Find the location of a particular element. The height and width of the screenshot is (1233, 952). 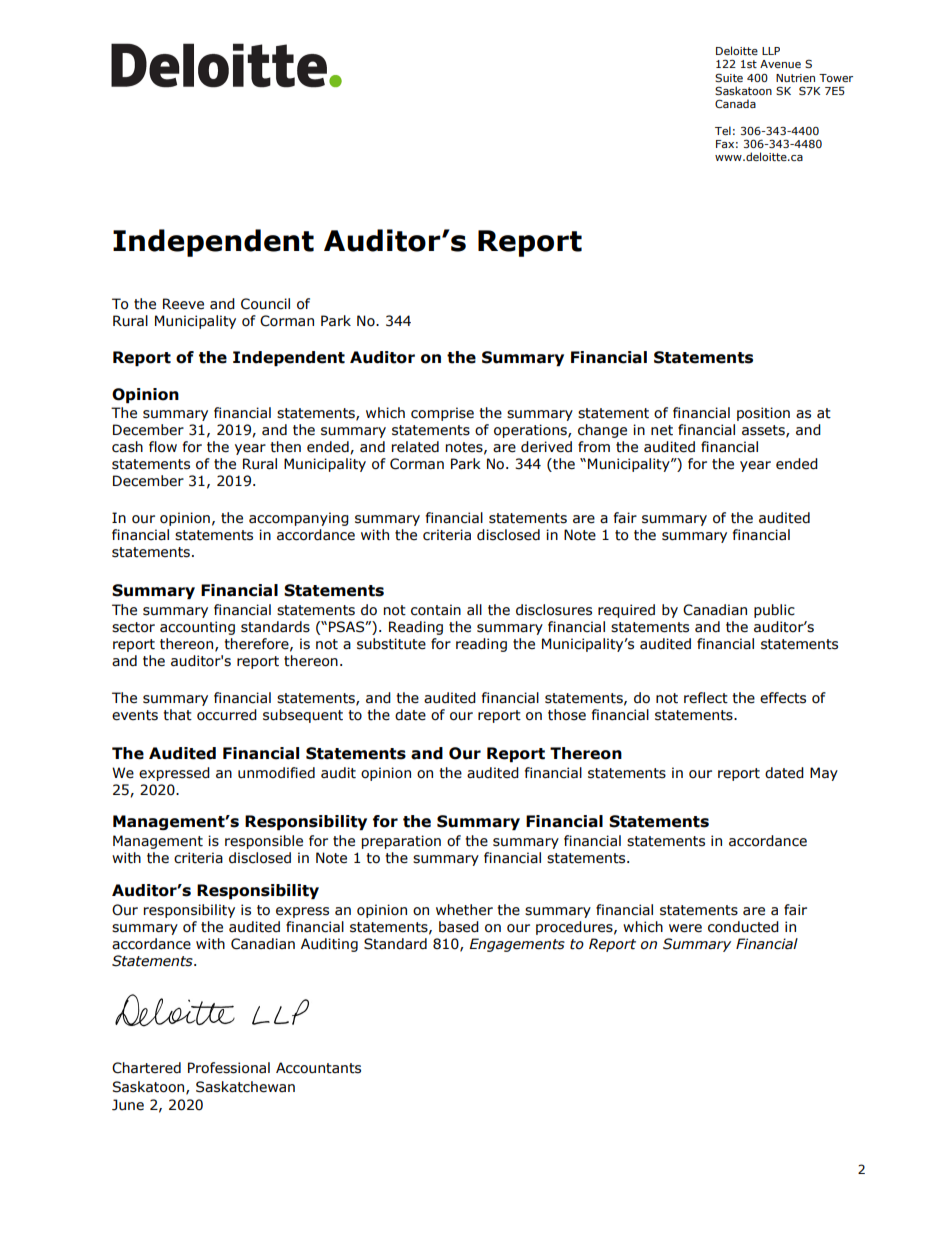

accounting is located at coordinates (197, 628).
